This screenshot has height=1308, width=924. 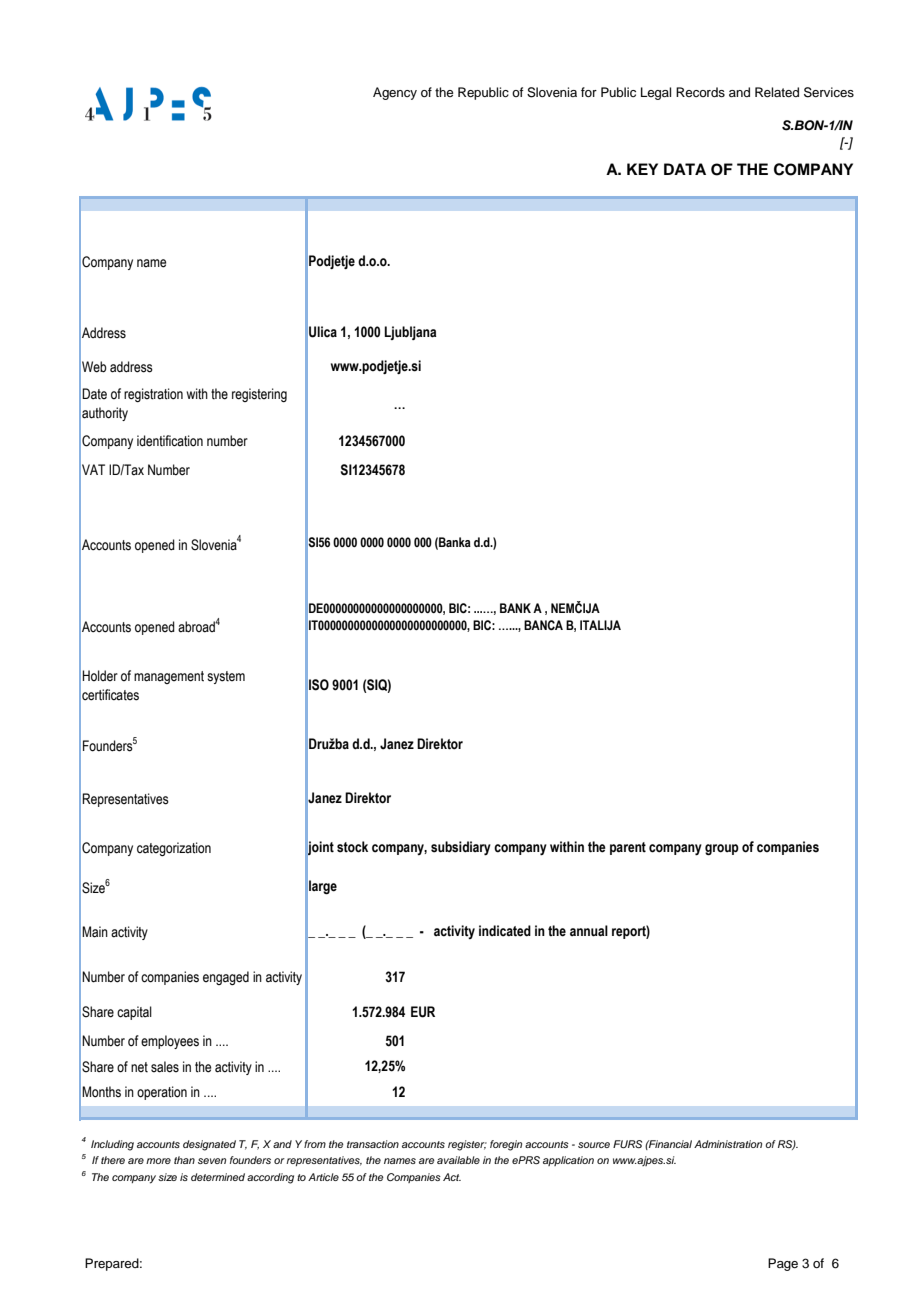 What do you see at coordinates (777, 92) in the screenshot?
I see `Related` at bounding box center [777, 92].
